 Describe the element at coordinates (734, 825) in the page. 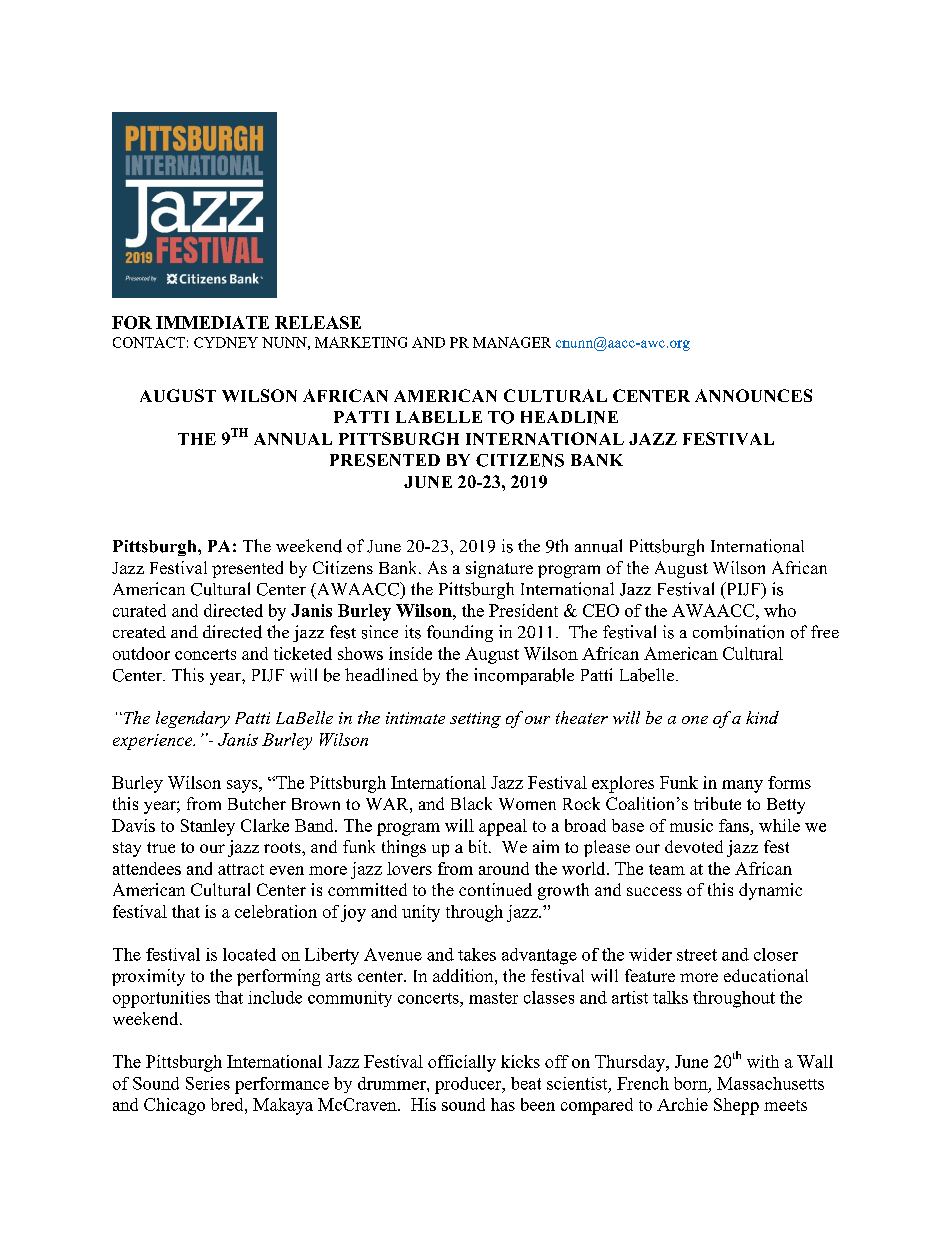

I see `fans` at that location.
